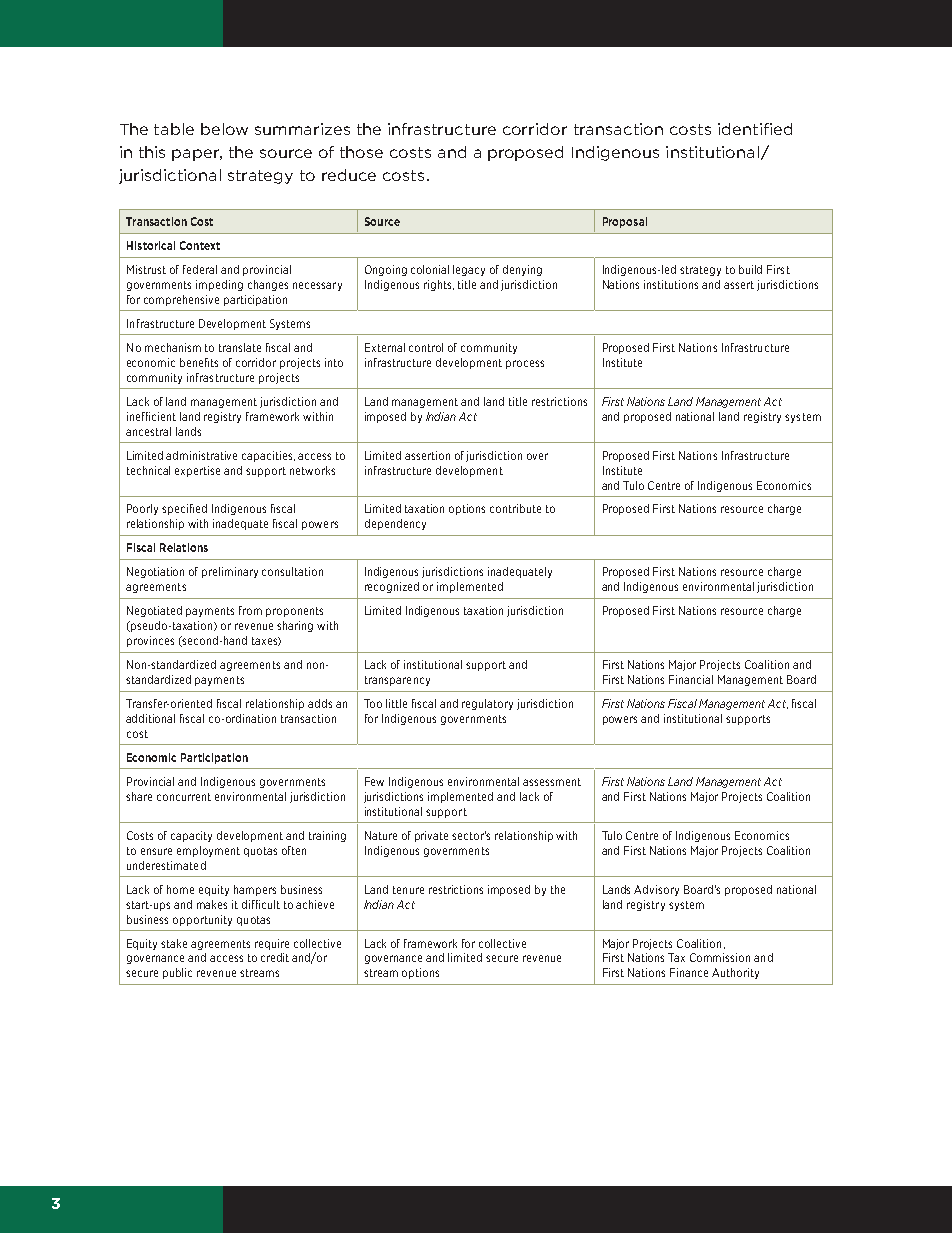 The image size is (952, 1233). What do you see at coordinates (361, 152) in the screenshot?
I see `those` at bounding box center [361, 152].
